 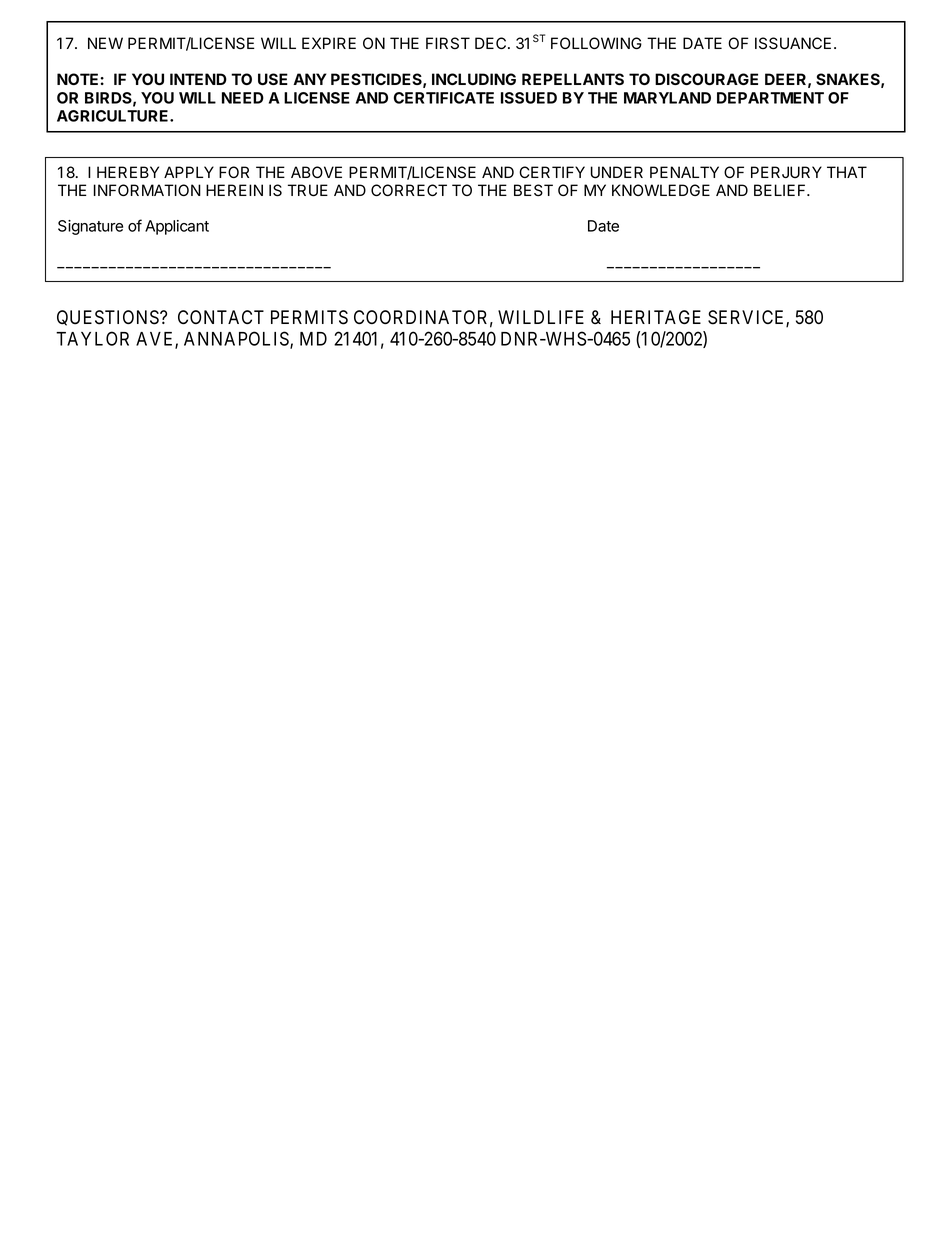 What do you see at coordinates (448, 43) in the image?
I see `FIRST` at bounding box center [448, 43].
